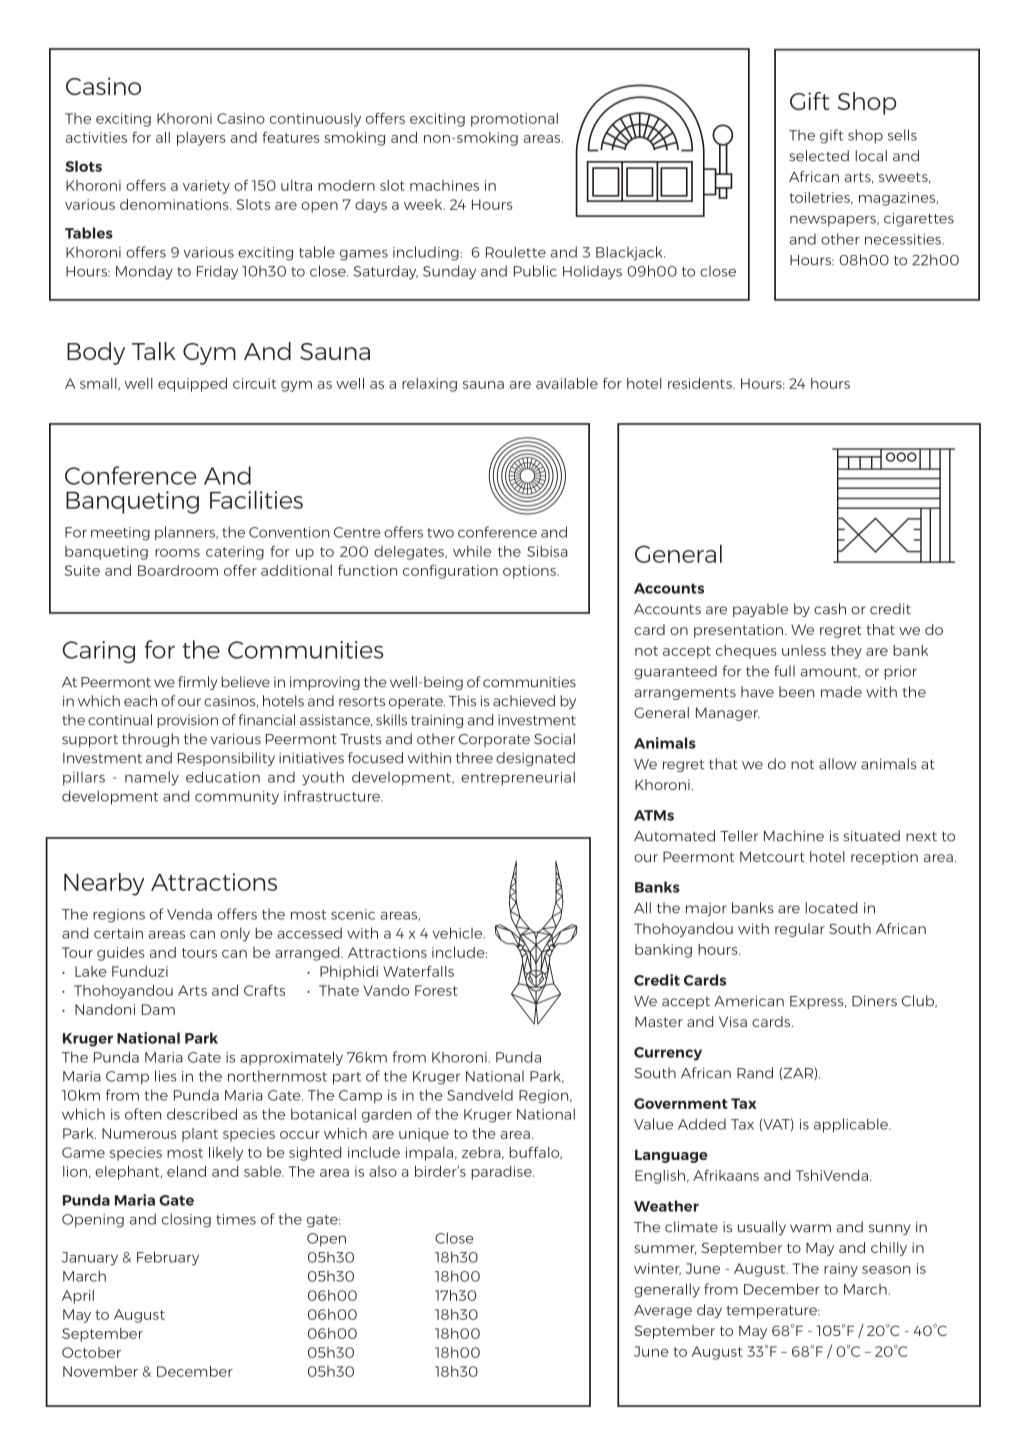  Describe the element at coordinates (177, 553) in the screenshot. I see `rooms` at that location.
